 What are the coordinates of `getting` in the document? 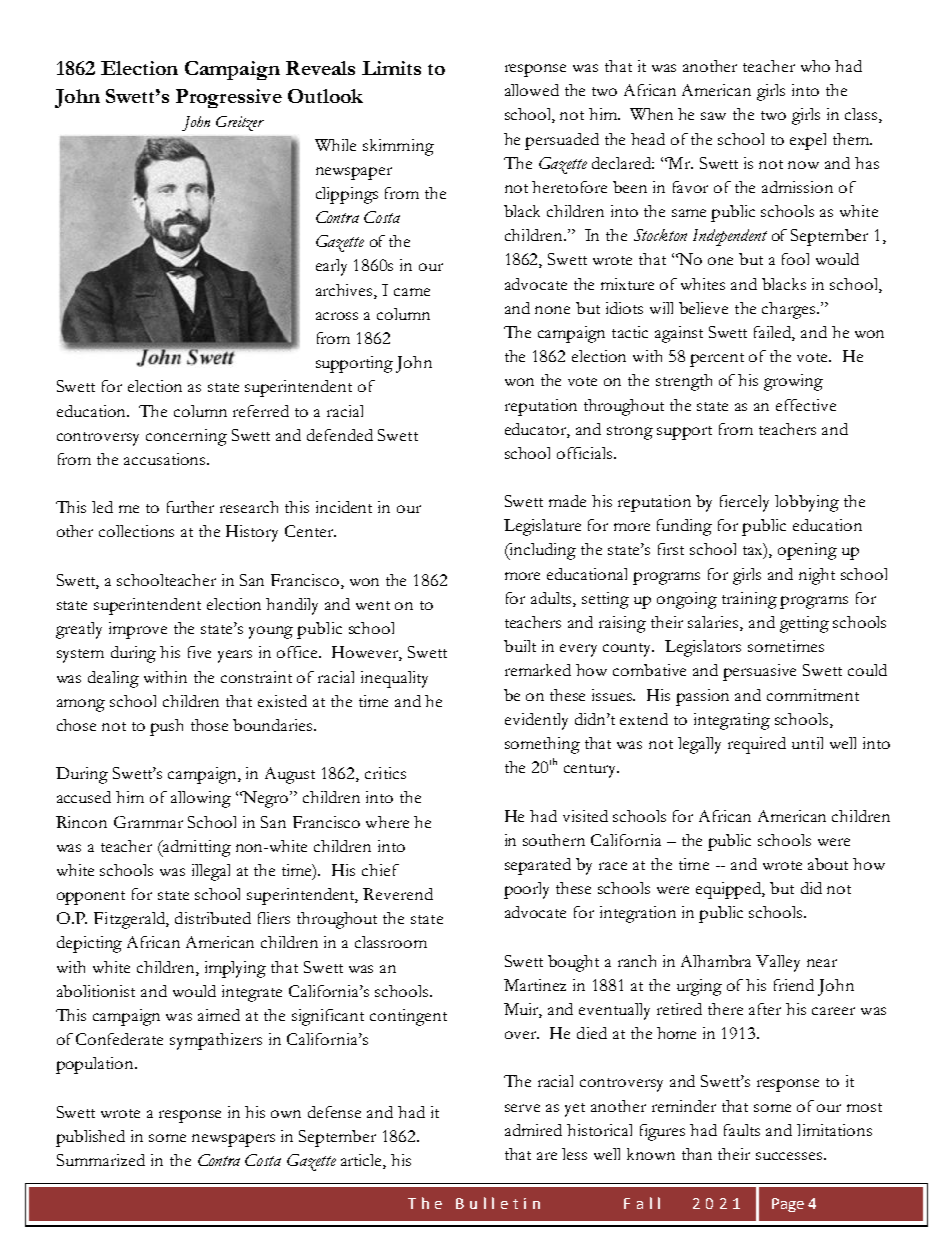 It's located at (804, 624).
